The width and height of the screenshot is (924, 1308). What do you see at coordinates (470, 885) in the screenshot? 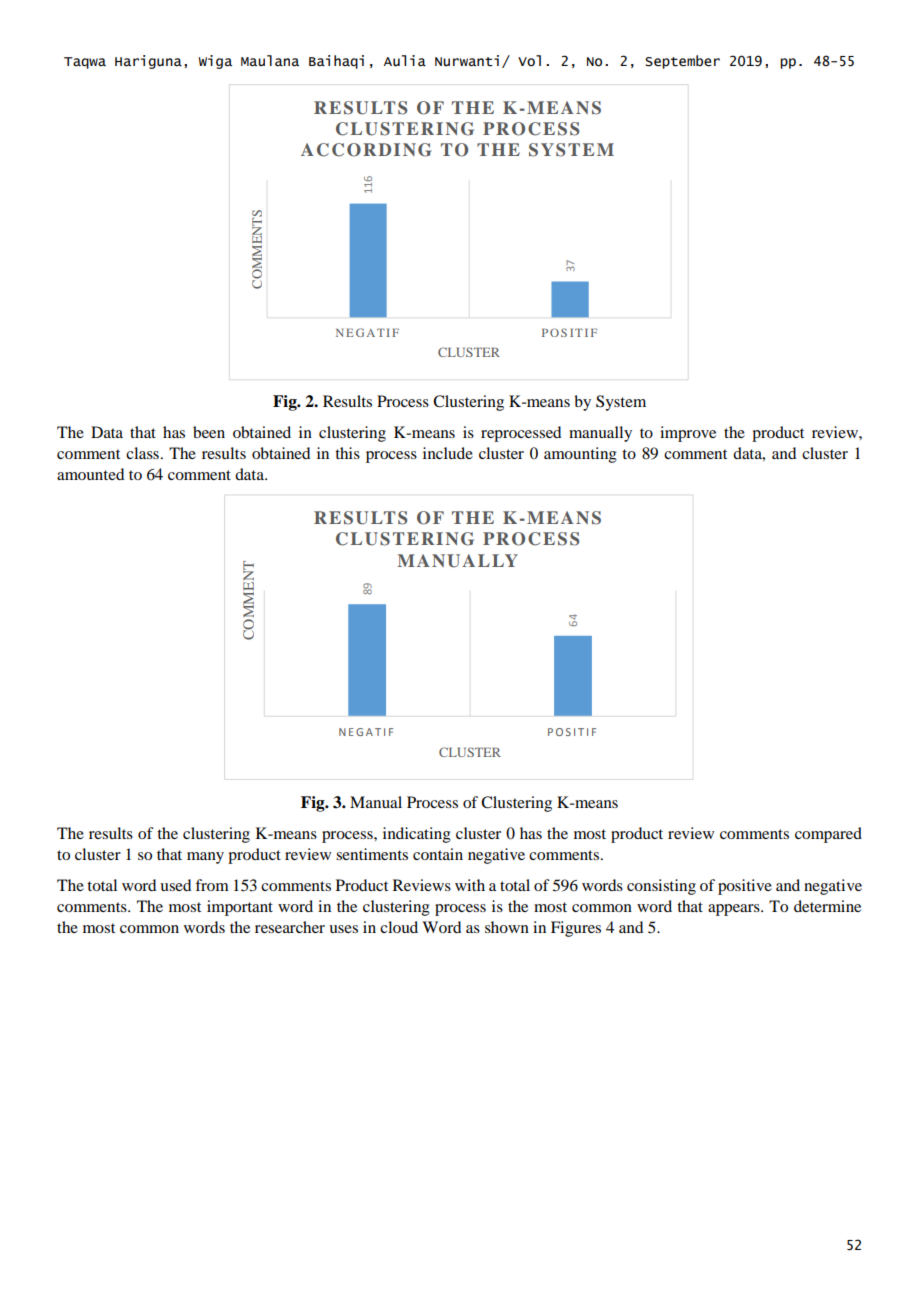
I see `with` at bounding box center [470, 885].
